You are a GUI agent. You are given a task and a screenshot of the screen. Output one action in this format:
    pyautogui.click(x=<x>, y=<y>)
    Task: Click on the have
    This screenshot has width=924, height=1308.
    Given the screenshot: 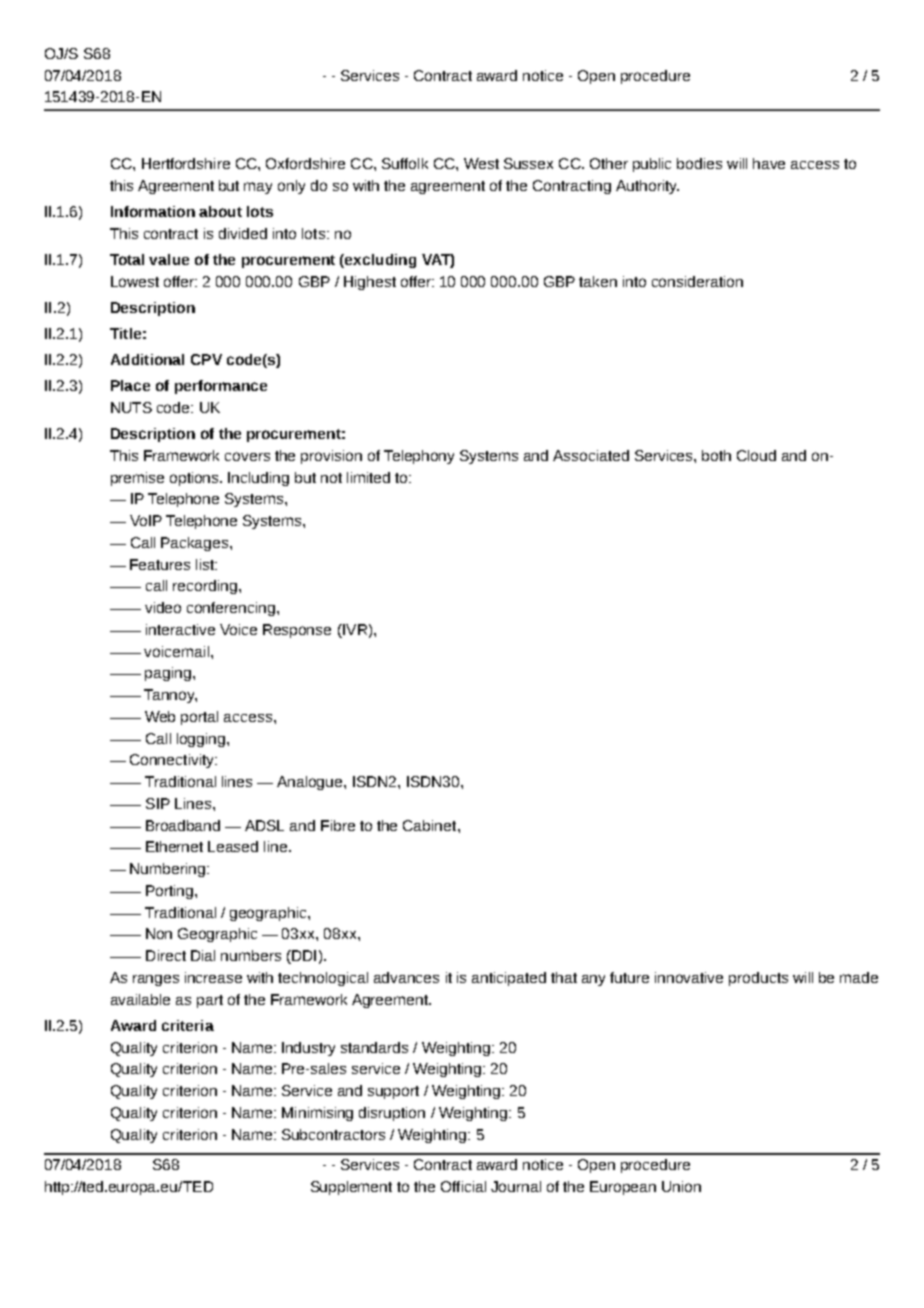 What is the action you would take?
    pyautogui.click(x=769, y=163)
